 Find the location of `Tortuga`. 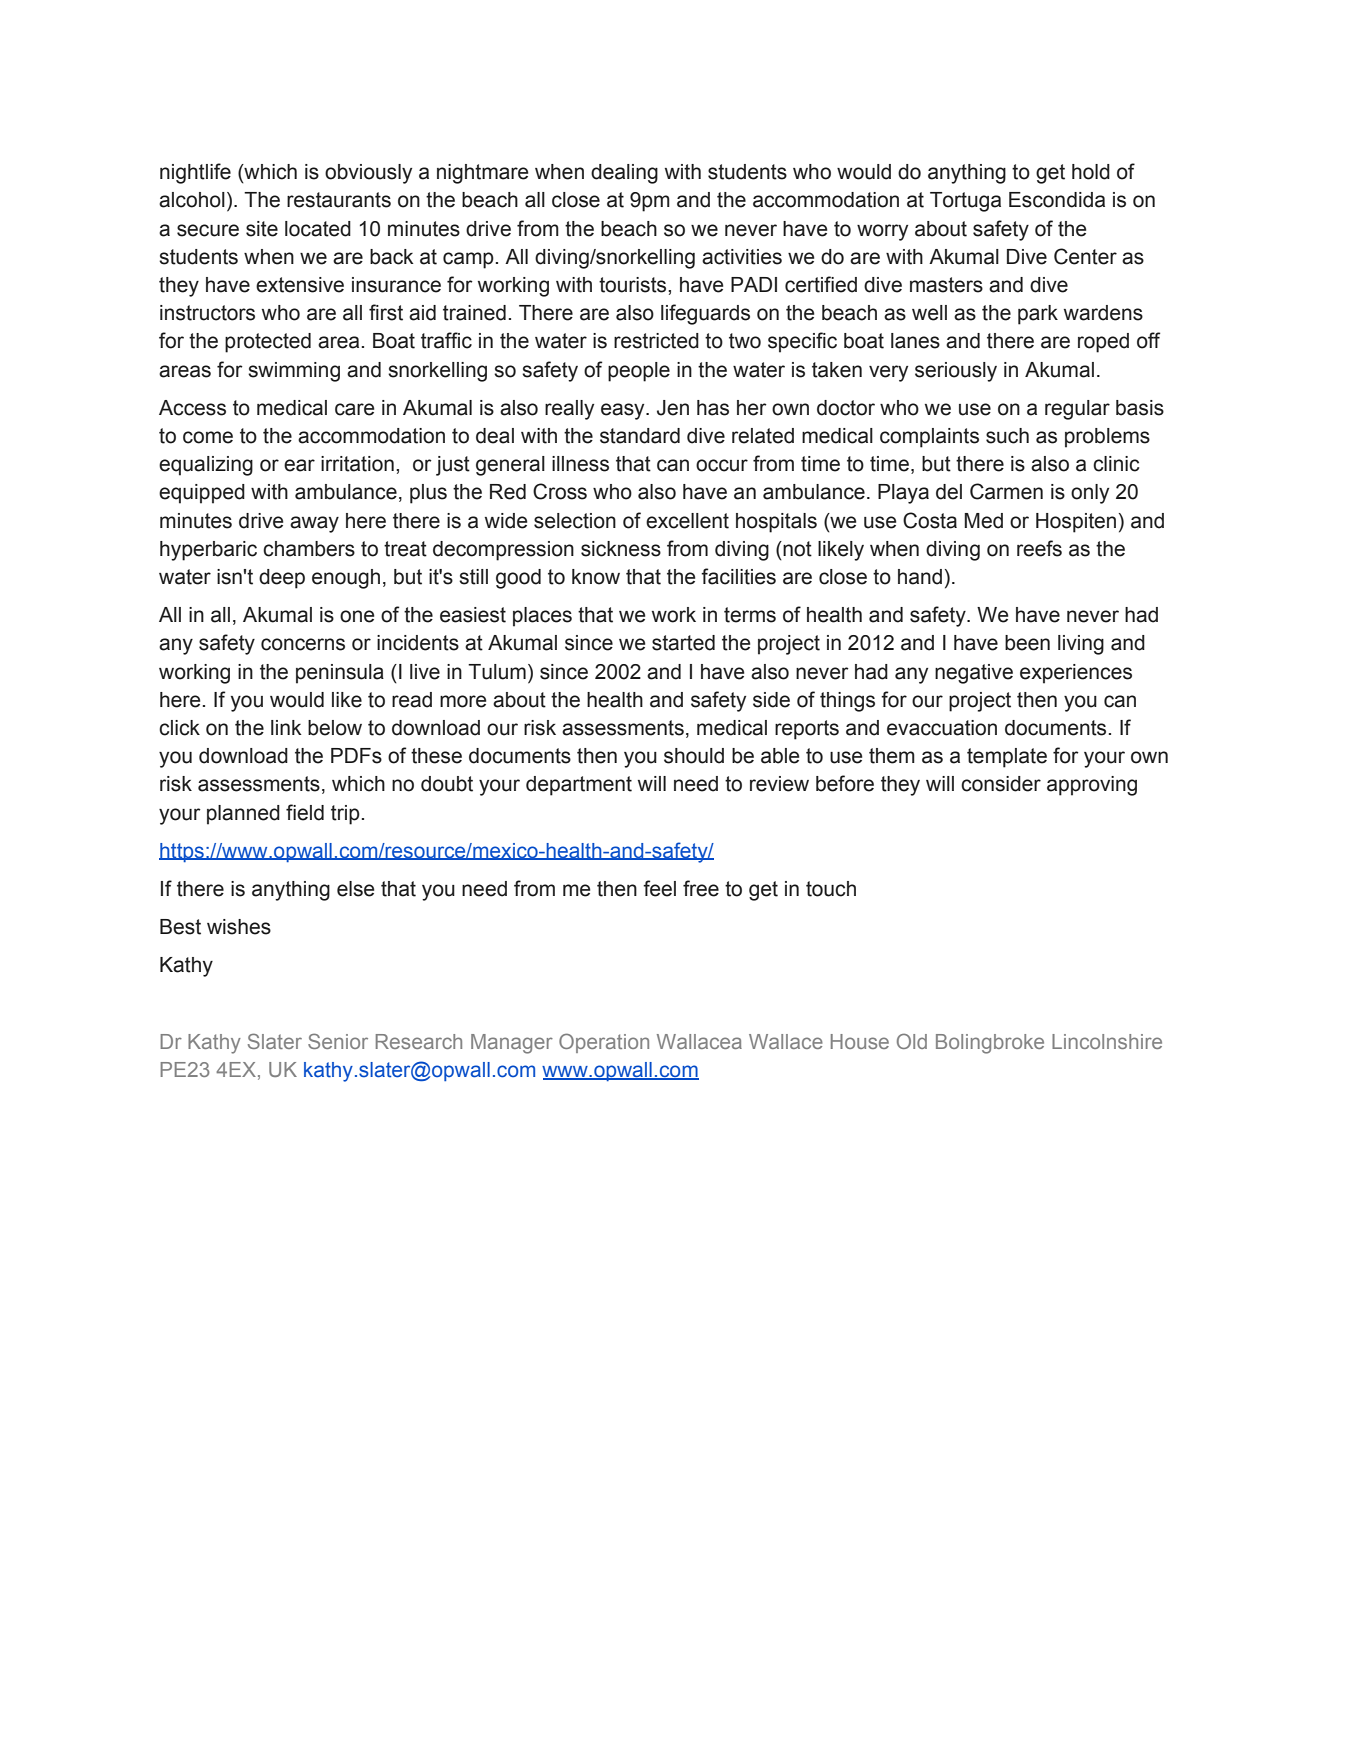

Tortuga is located at coordinates (965, 202).
